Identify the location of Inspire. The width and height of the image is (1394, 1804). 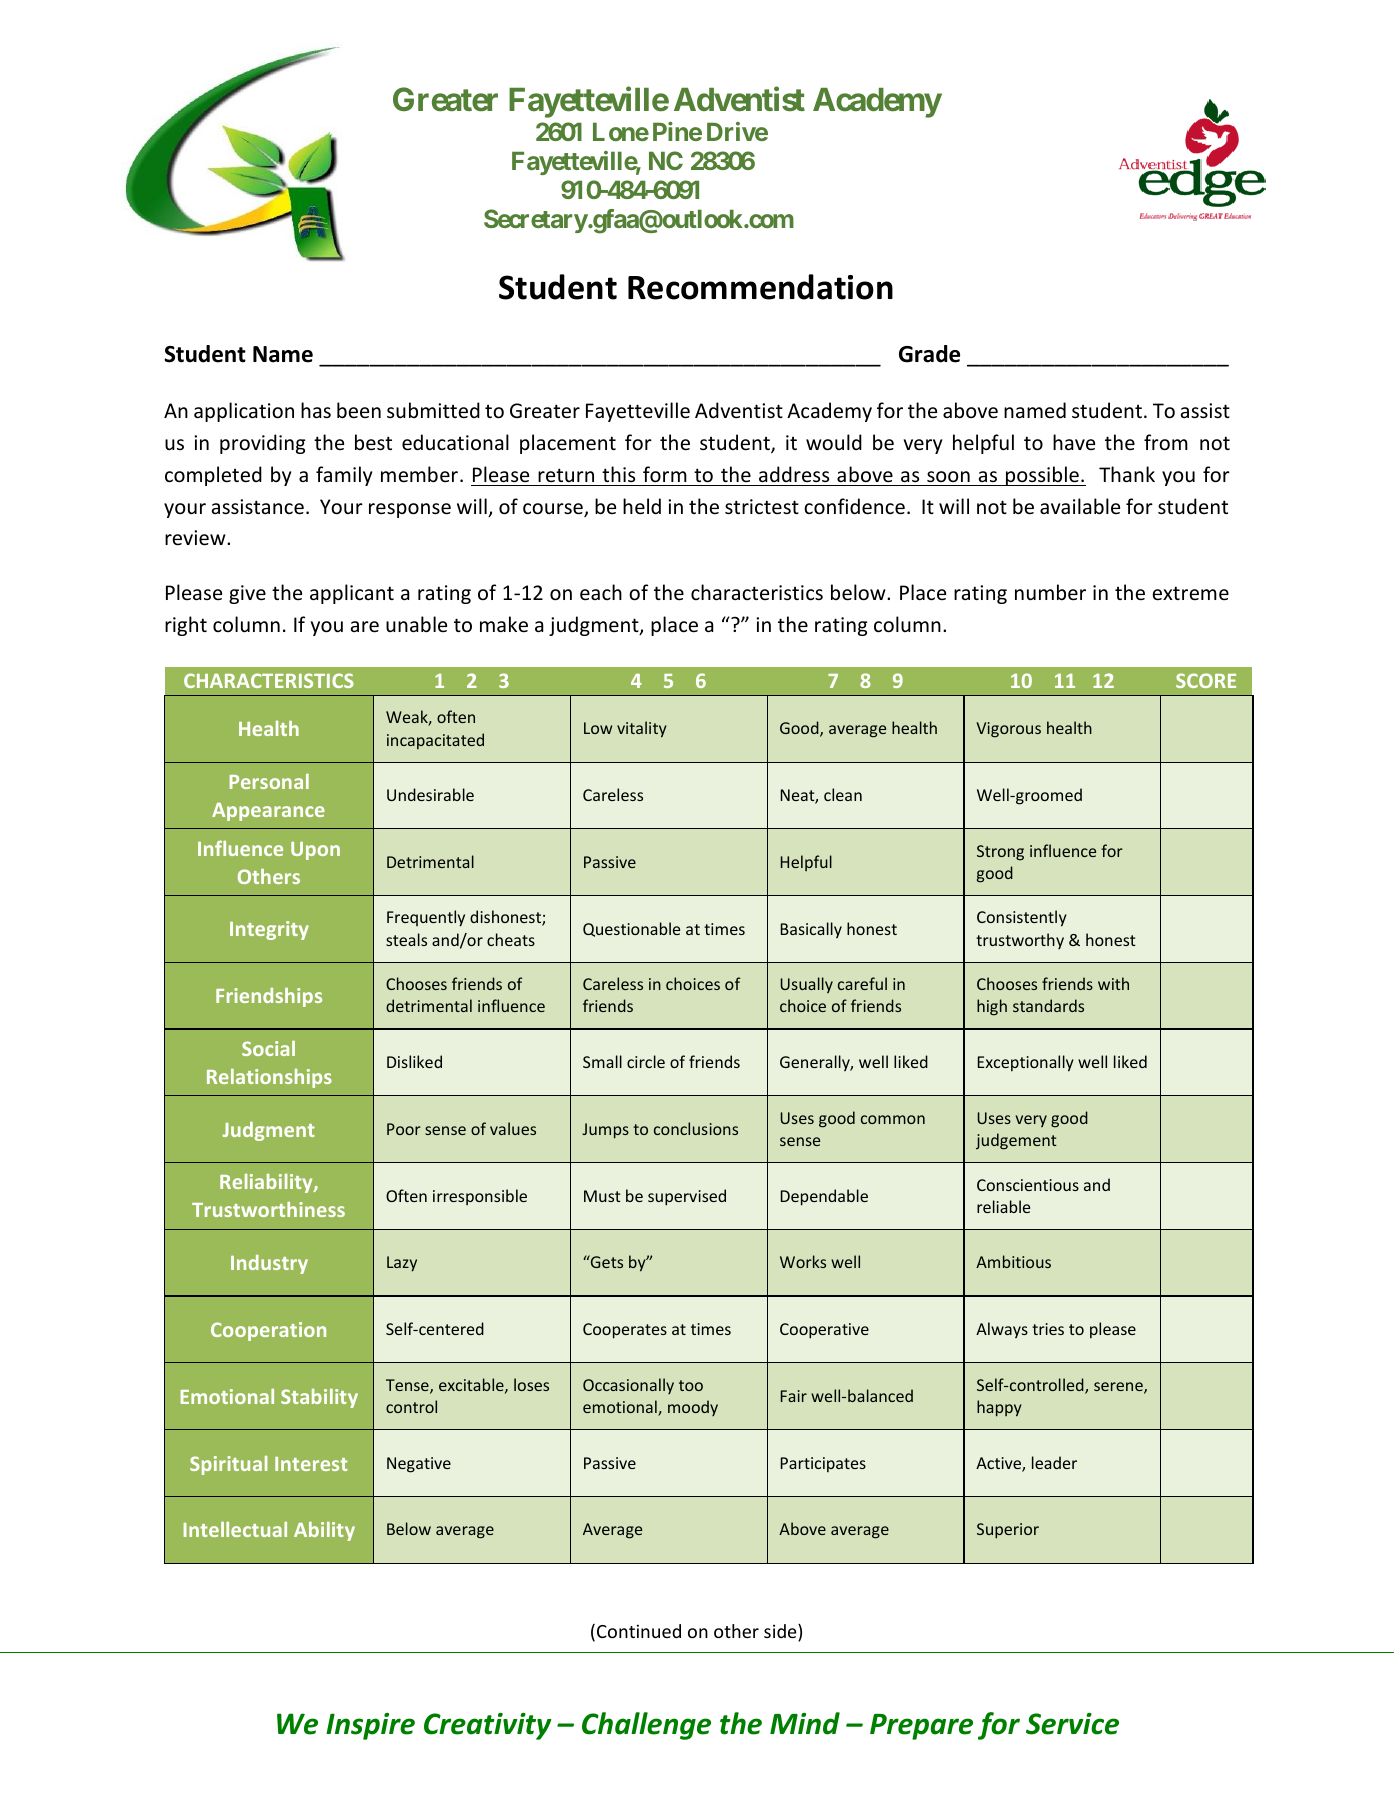
(370, 1726).
